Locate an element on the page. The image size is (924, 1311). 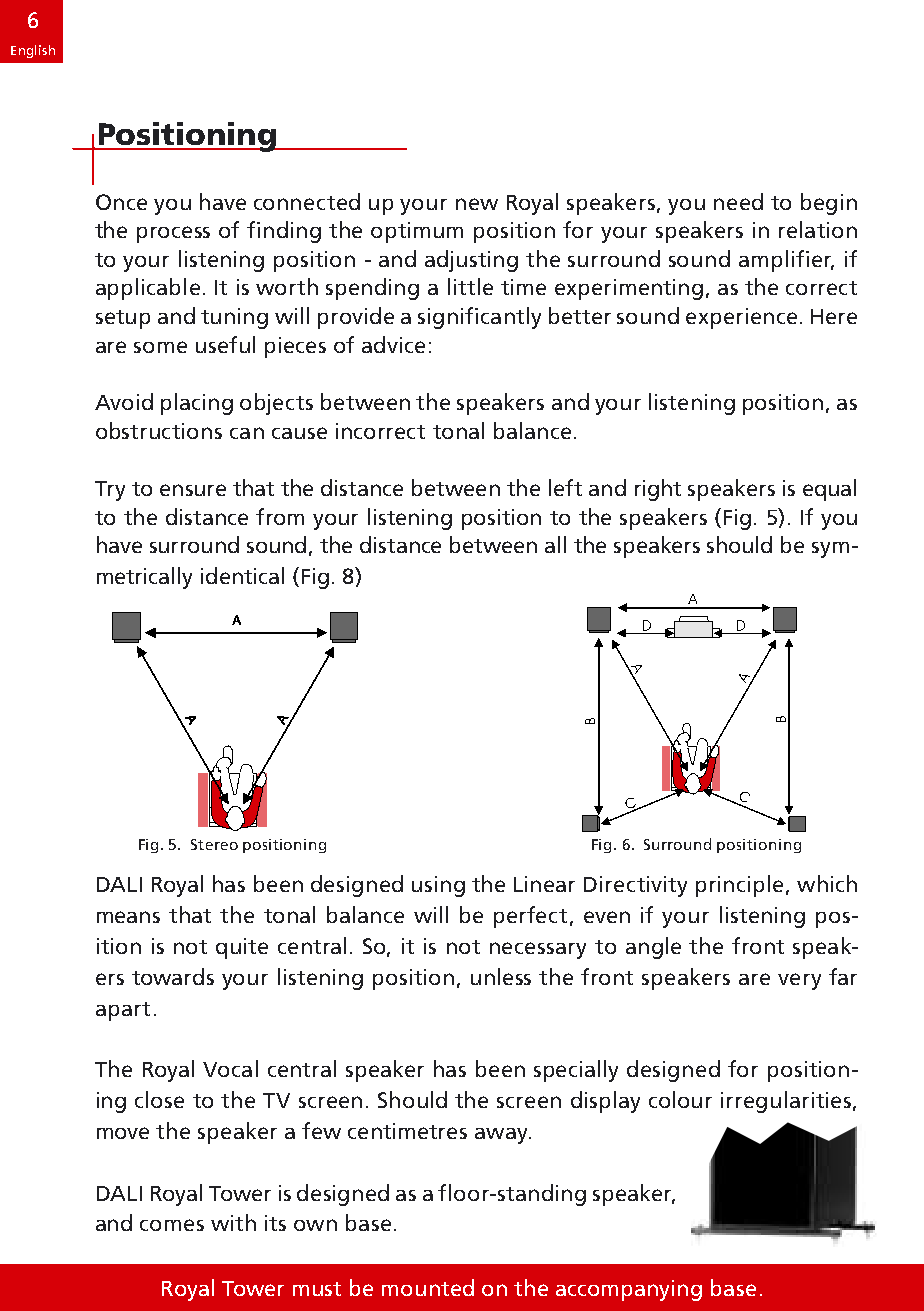
need is located at coordinates (738, 201).
